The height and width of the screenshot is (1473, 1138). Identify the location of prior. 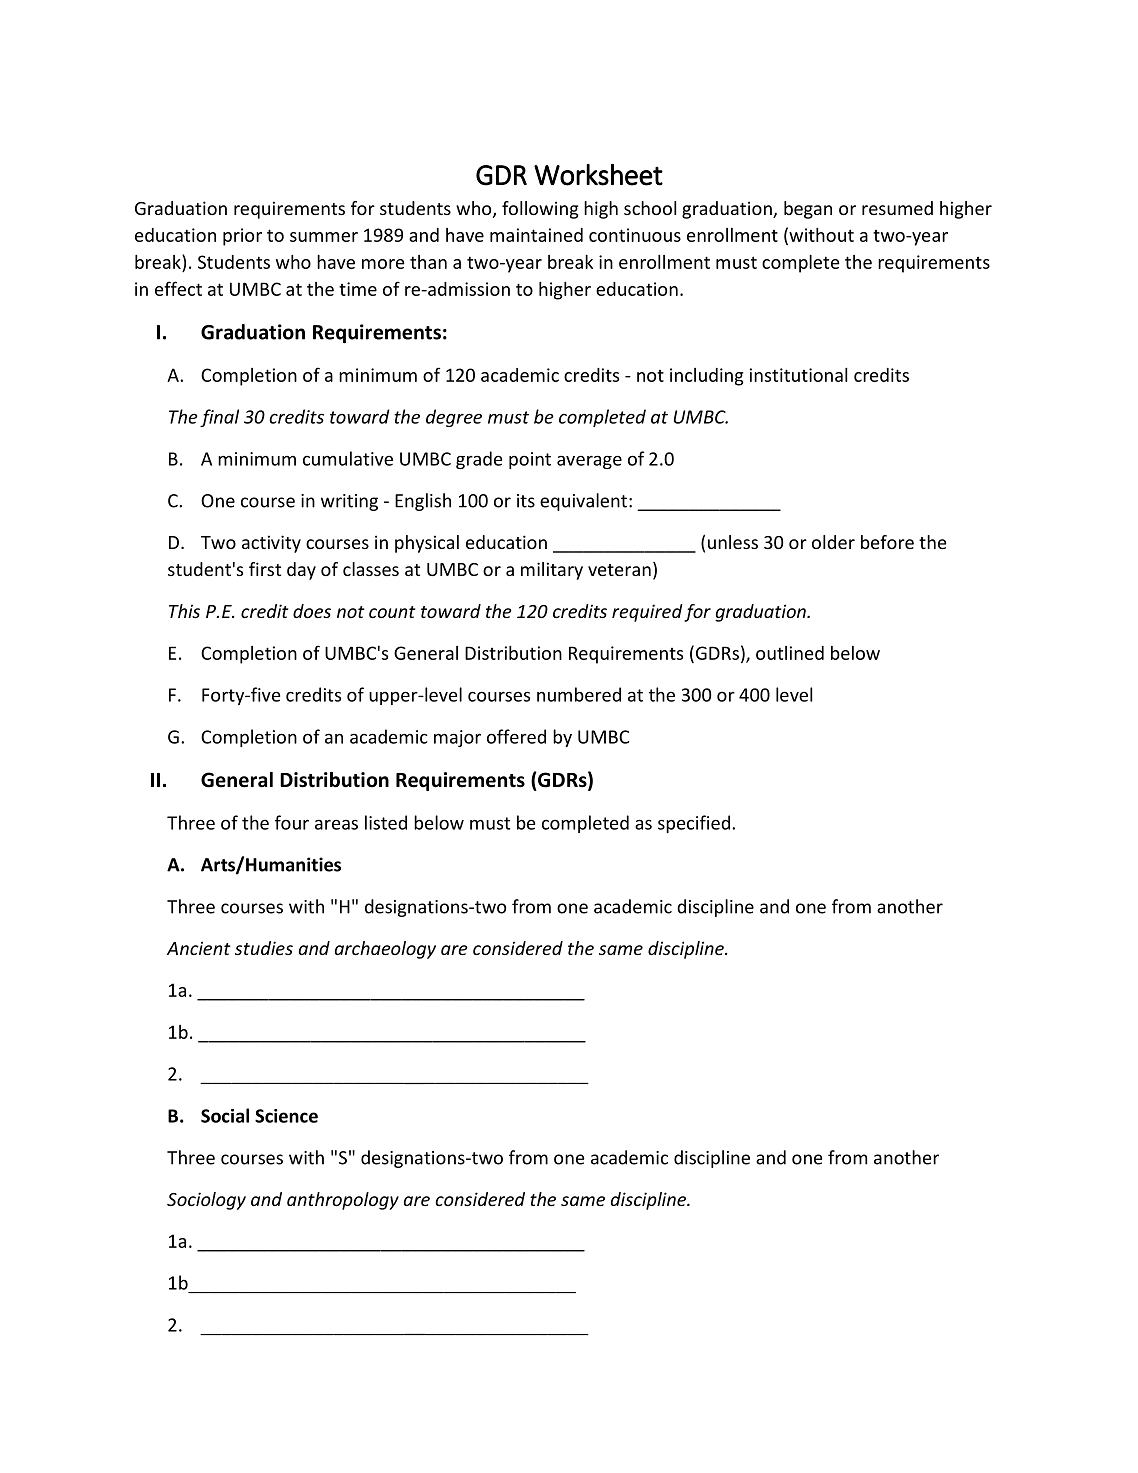
(242, 237).
